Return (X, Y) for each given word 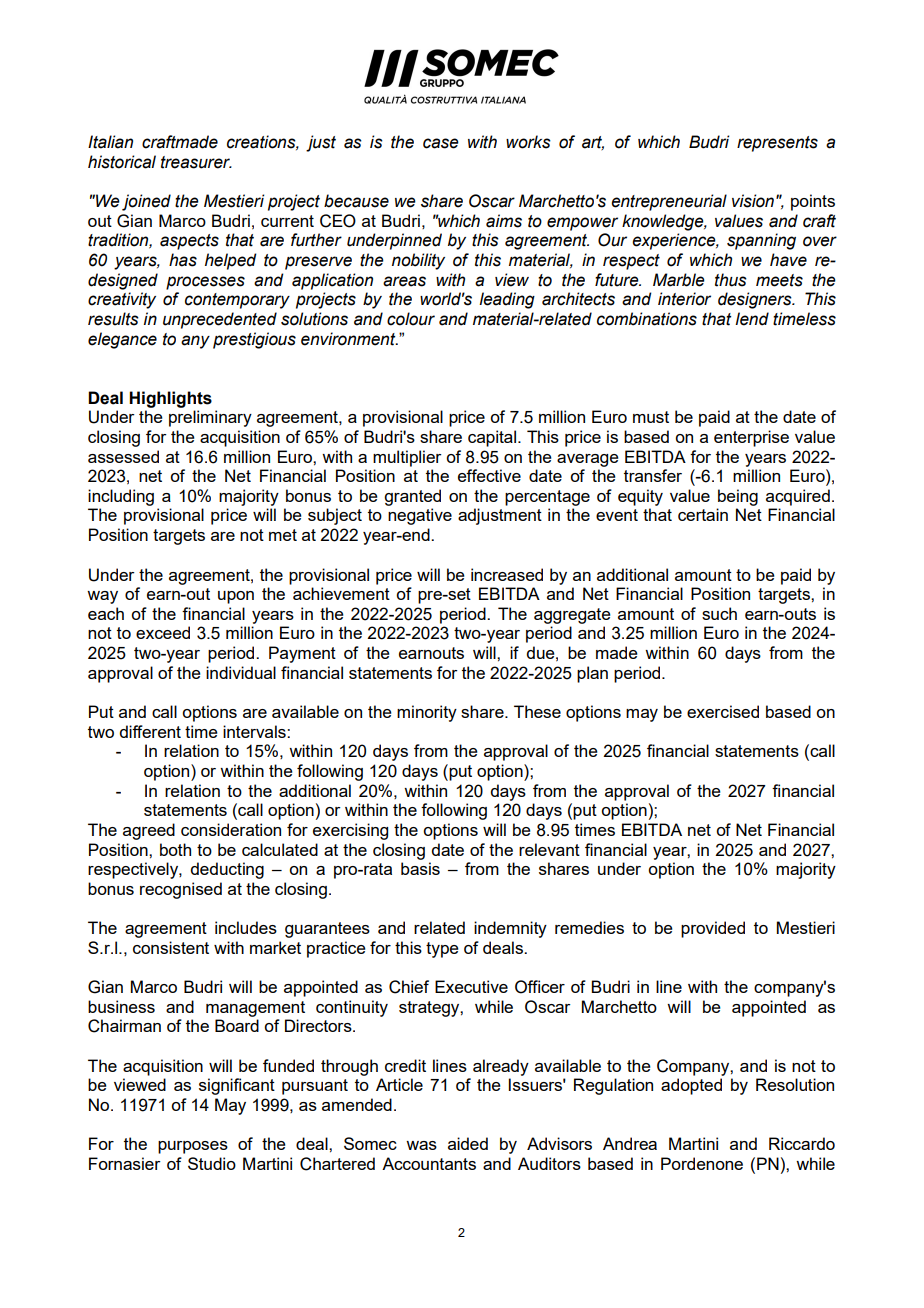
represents (777, 144)
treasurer (196, 162)
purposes (193, 1147)
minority (427, 713)
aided (468, 1143)
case (441, 143)
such (719, 613)
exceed (163, 632)
